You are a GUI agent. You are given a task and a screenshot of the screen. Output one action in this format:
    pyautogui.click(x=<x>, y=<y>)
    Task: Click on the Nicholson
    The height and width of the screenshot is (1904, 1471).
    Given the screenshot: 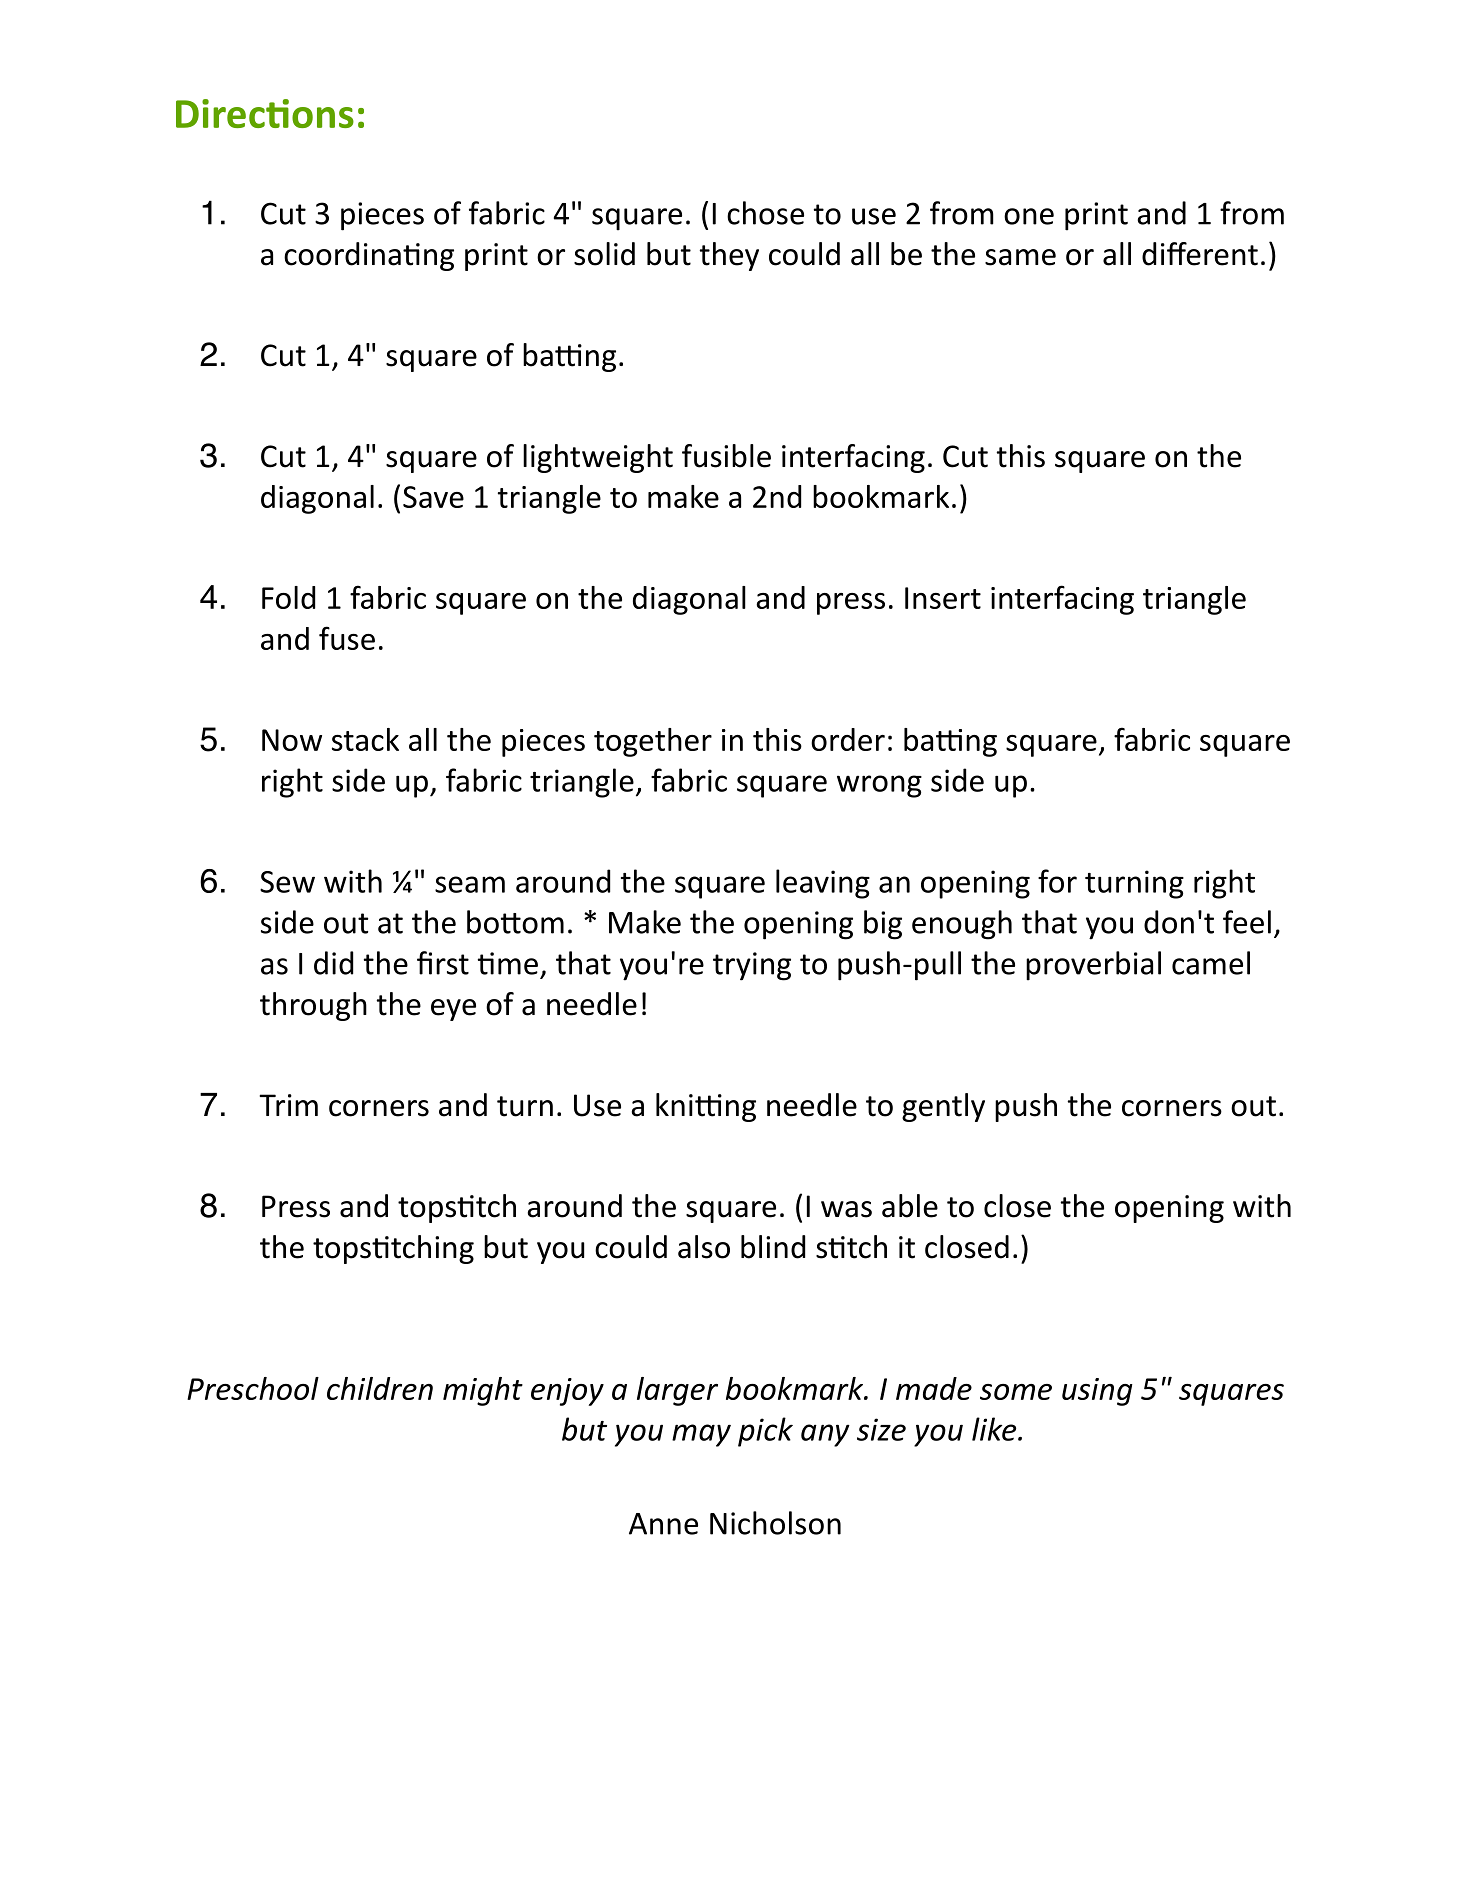 What is the action you would take?
    pyautogui.click(x=775, y=1523)
